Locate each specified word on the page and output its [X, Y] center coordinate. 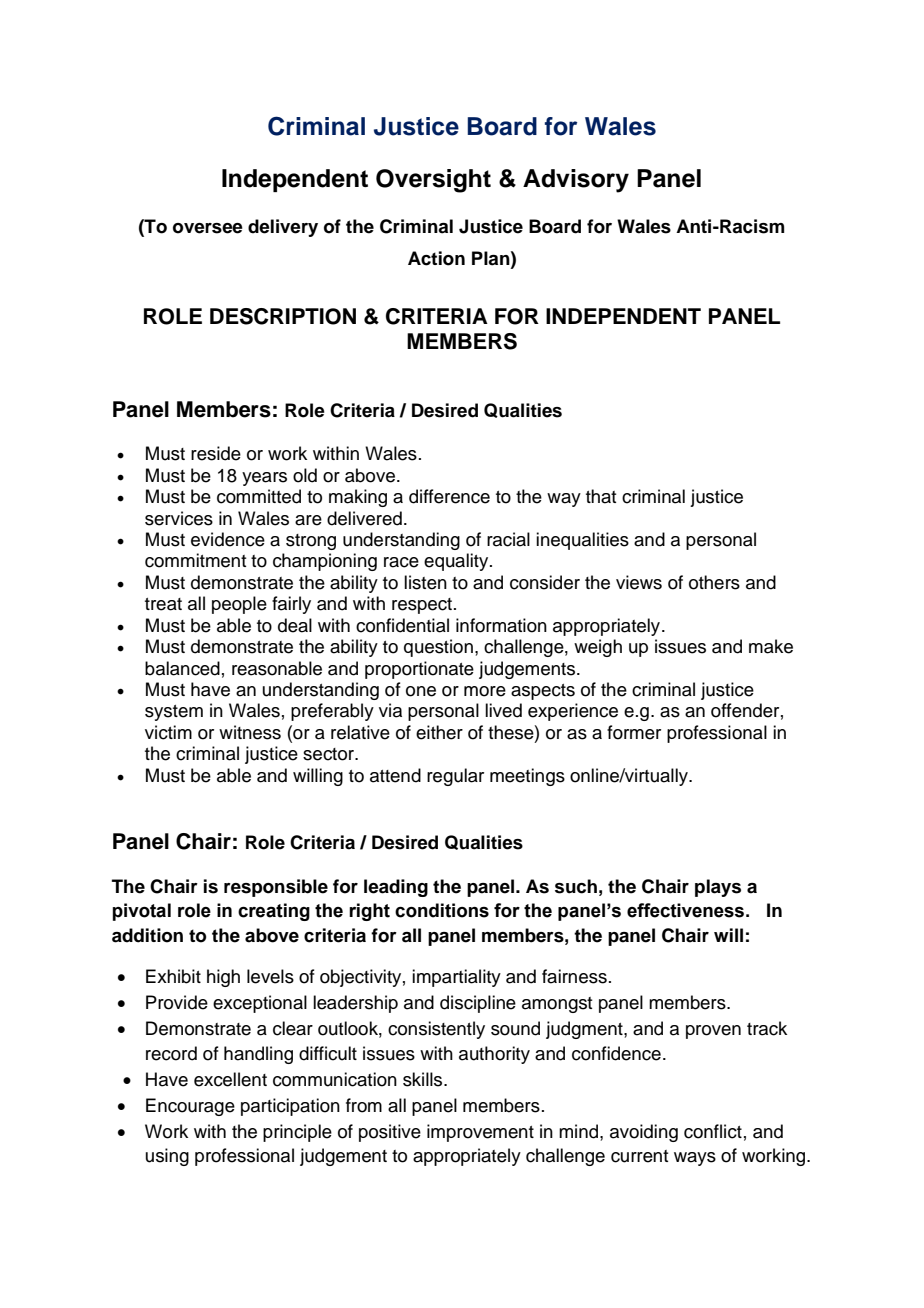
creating [274, 912]
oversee [208, 228]
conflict [713, 1131]
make [771, 646]
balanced [182, 668]
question [438, 648]
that [601, 496]
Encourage [190, 1107]
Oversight [433, 181]
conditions [442, 910]
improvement [480, 1133]
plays [718, 888]
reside [216, 453]
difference [449, 496]
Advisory [576, 181]
